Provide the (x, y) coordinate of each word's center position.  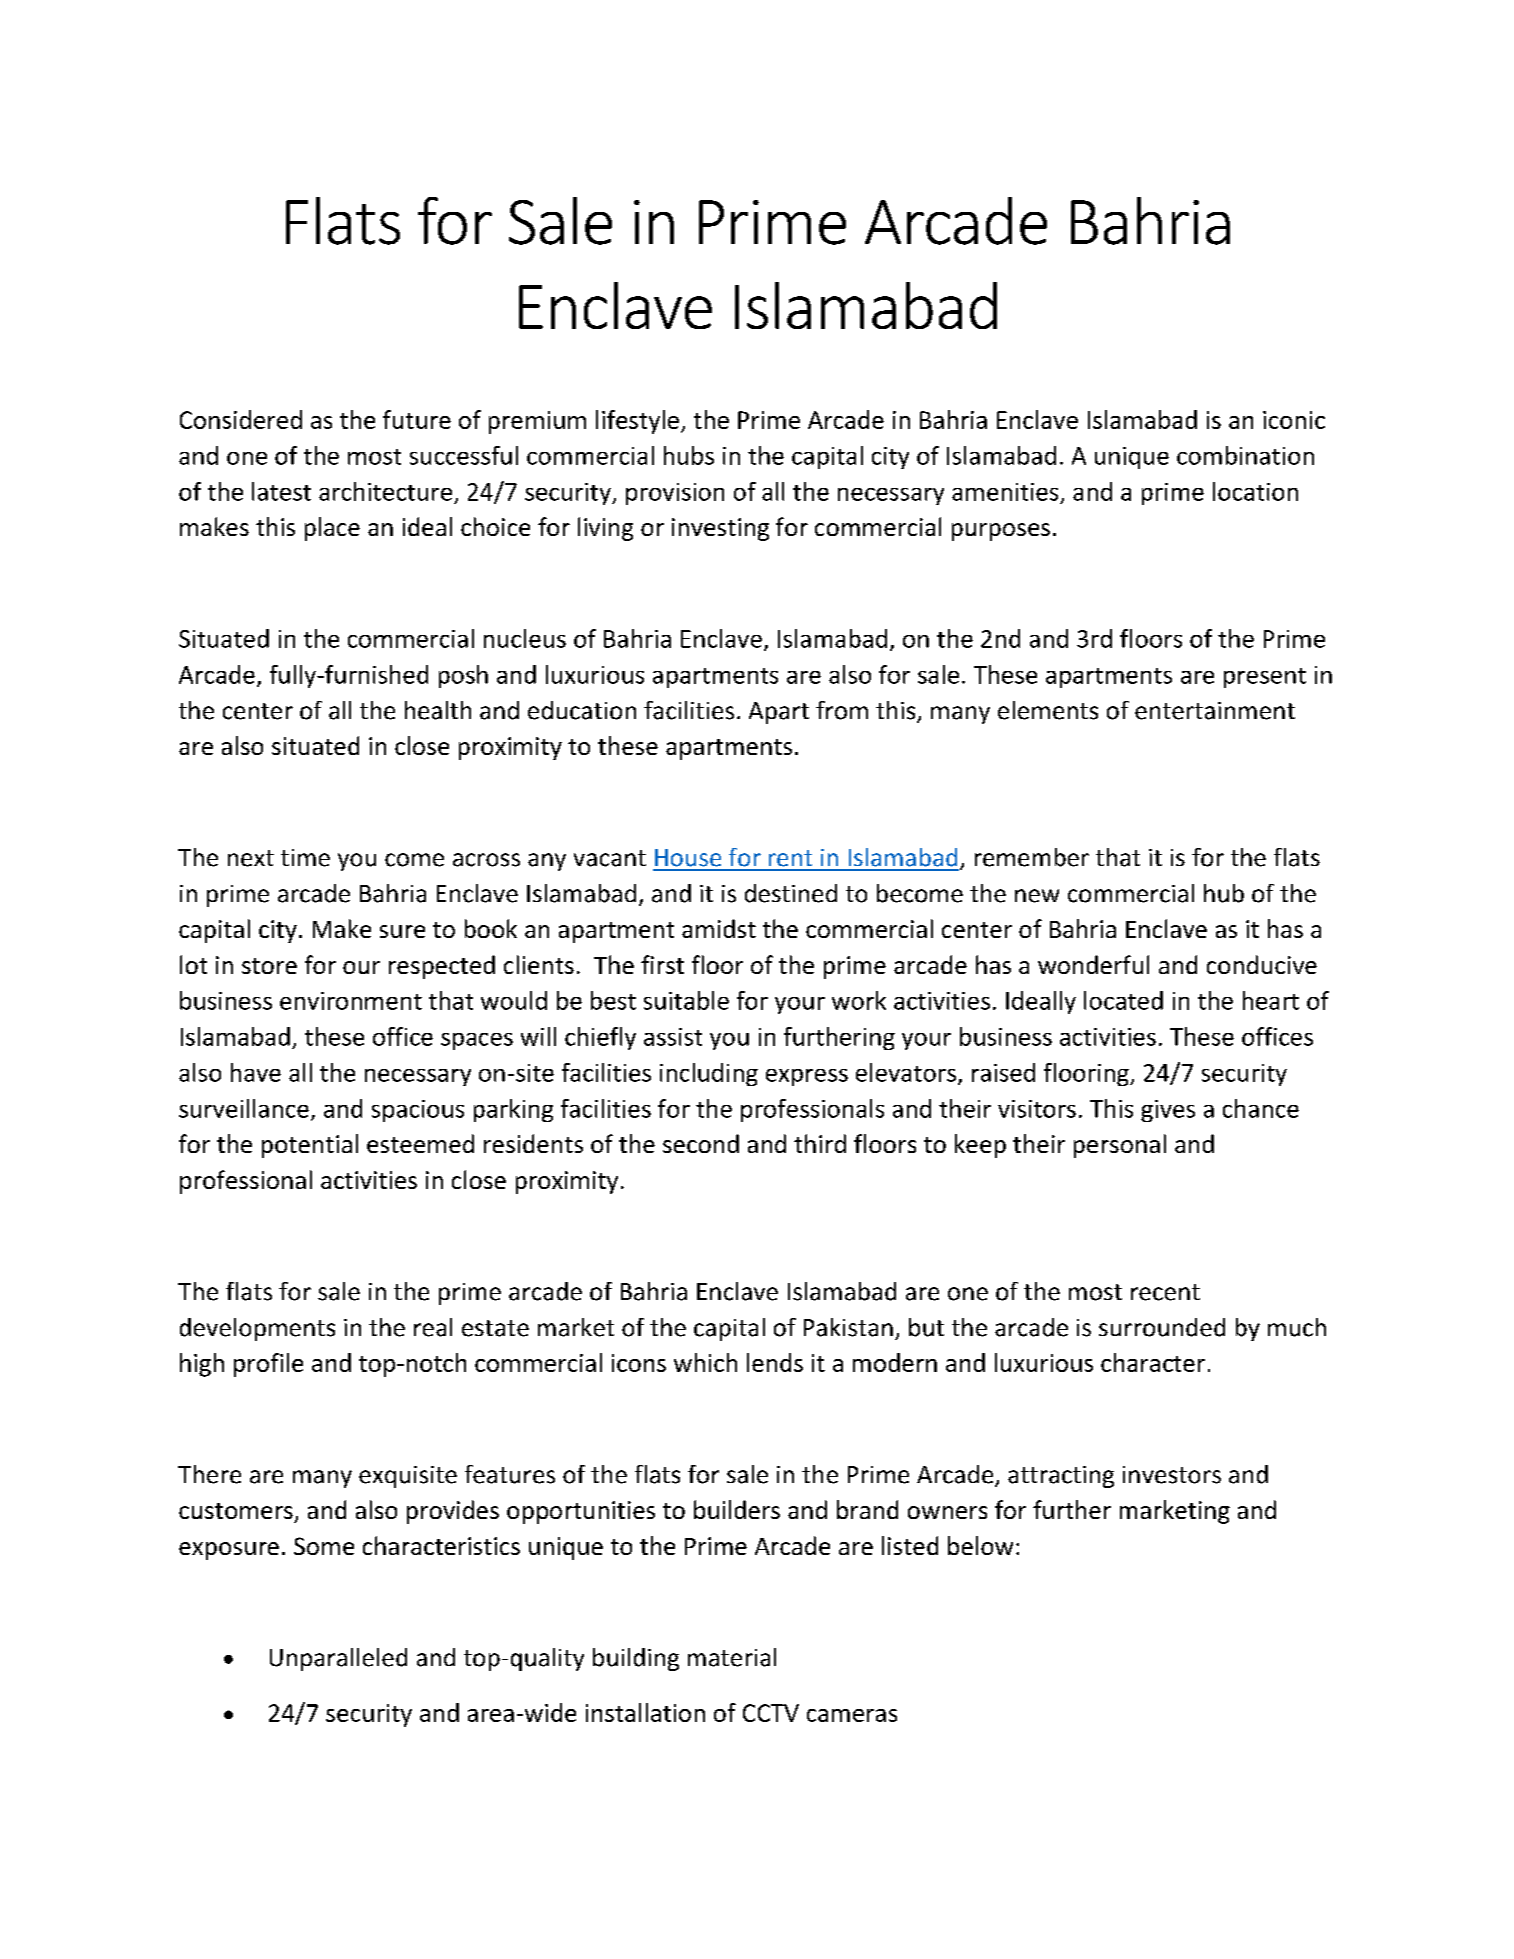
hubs (689, 455)
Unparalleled (338, 1659)
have (256, 1072)
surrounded (1162, 1327)
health (438, 710)
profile (268, 1365)
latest (281, 491)
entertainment (1215, 711)
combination (1245, 455)
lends (775, 1362)
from (842, 710)
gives (1168, 1111)
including (709, 1074)
